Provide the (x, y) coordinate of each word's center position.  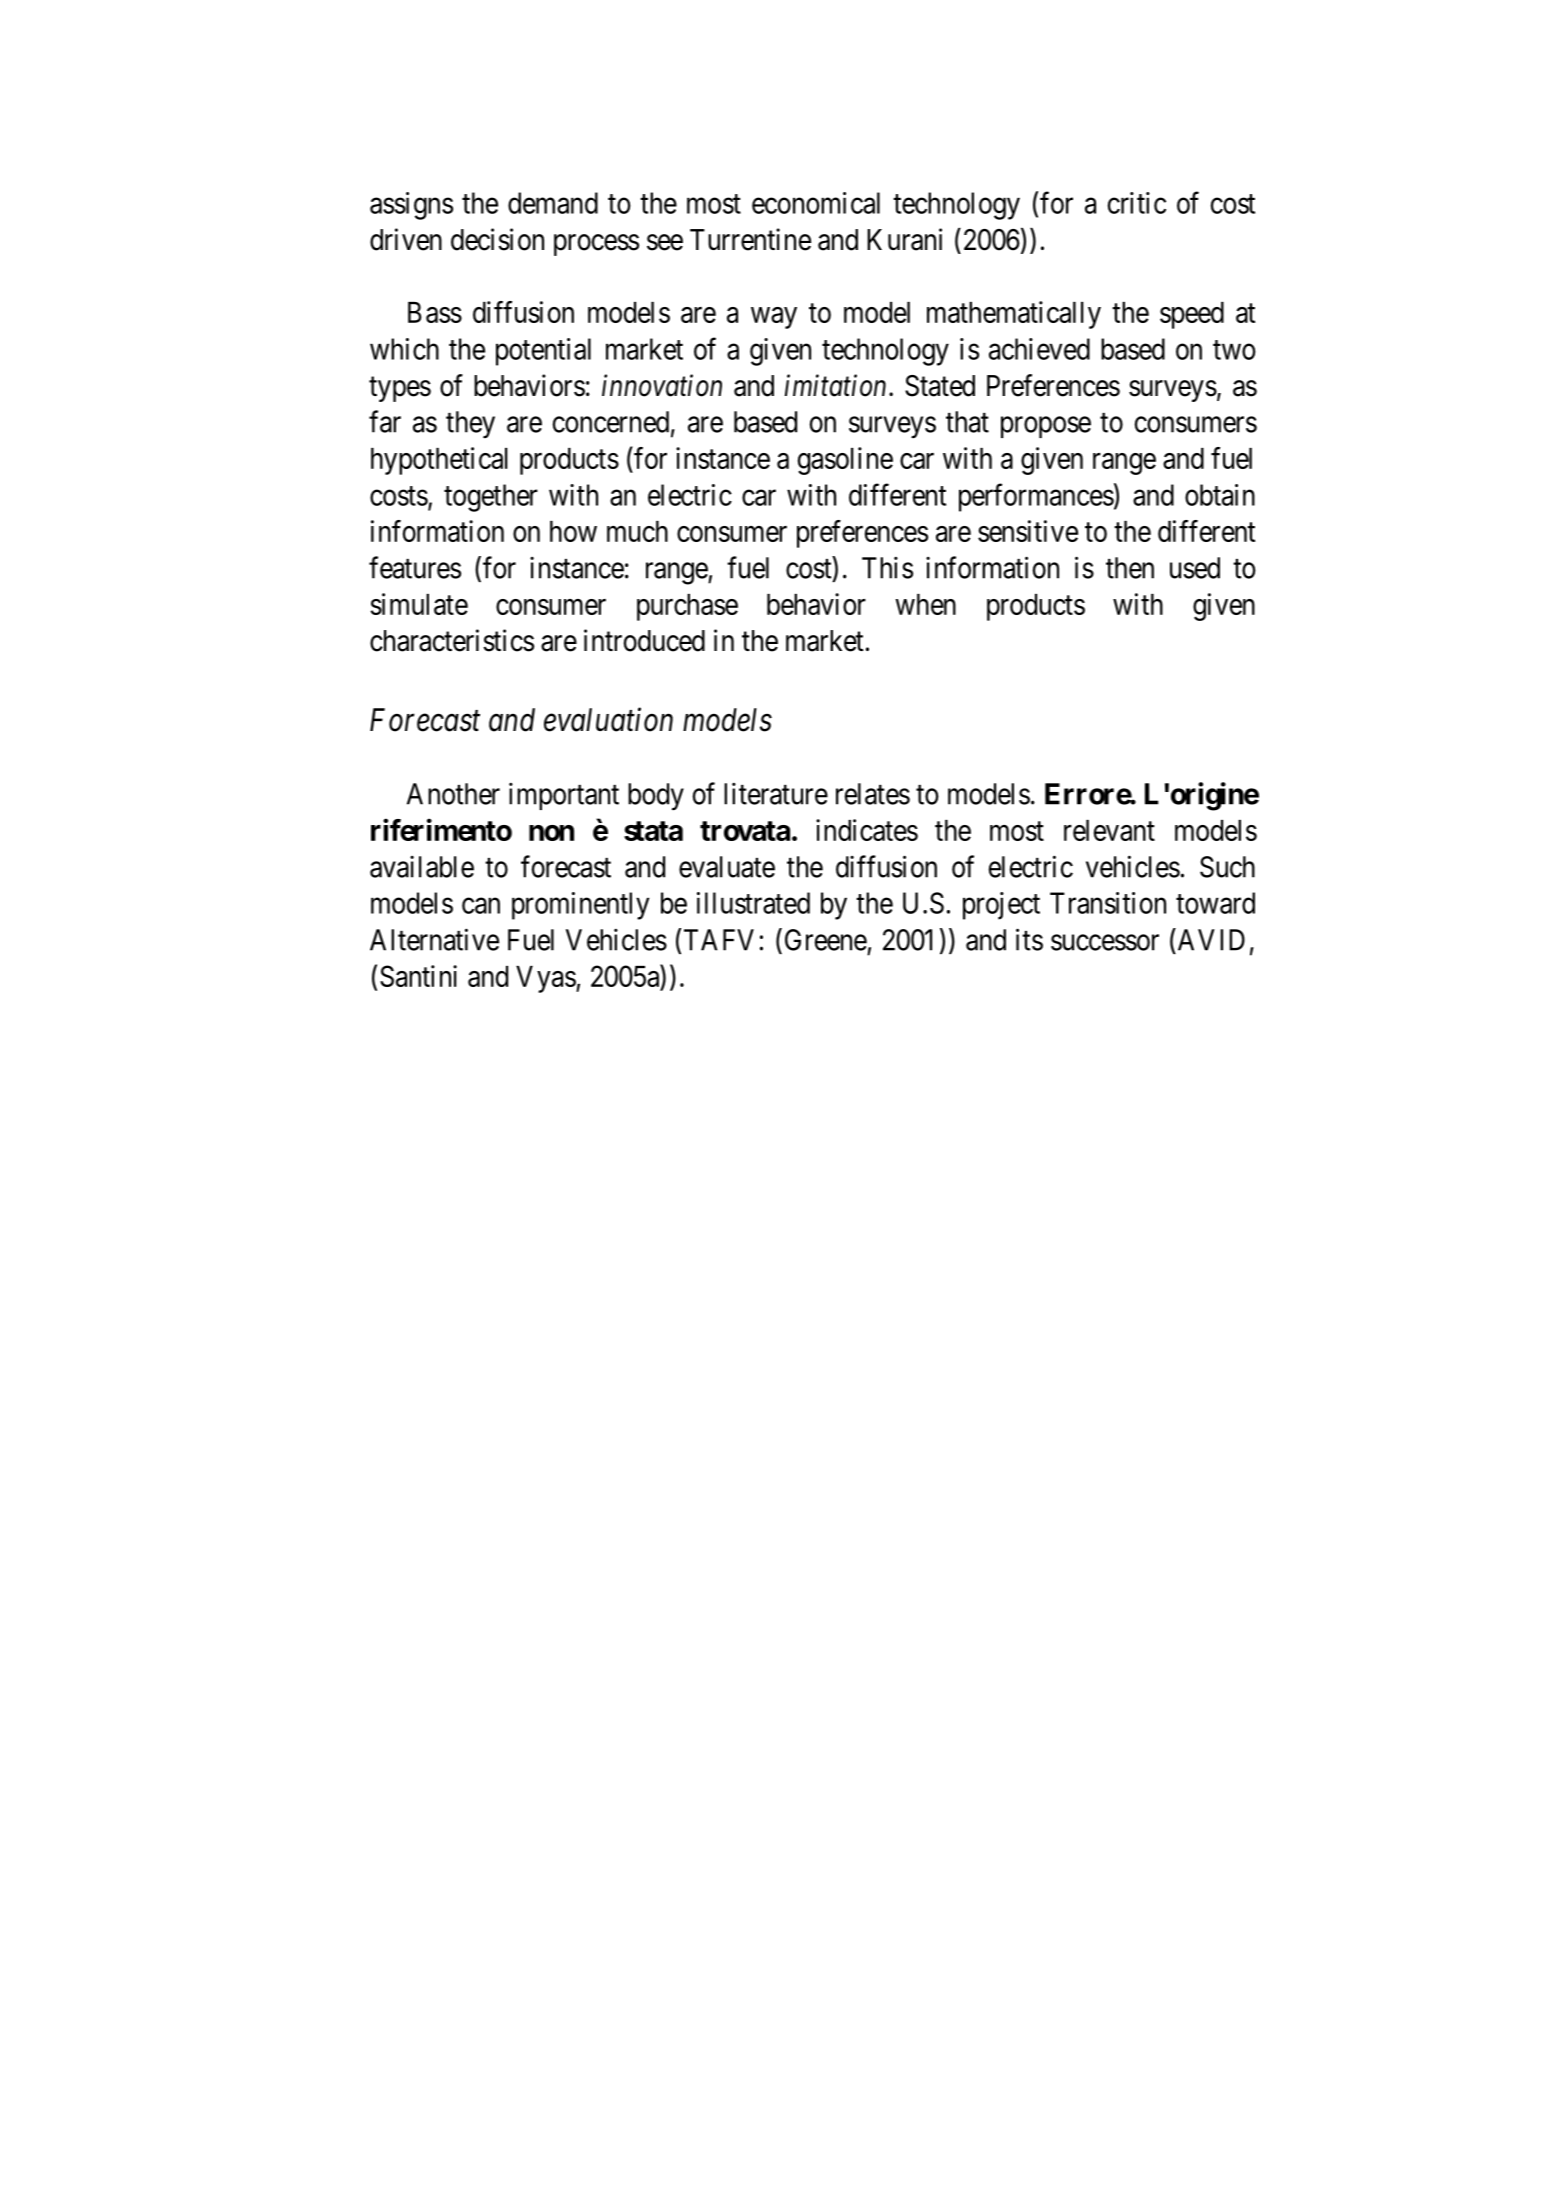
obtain (1220, 495)
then (1130, 568)
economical (816, 203)
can (481, 906)
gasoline (845, 461)
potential (543, 352)
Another (453, 794)
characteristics (452, 640)
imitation (835, 386)
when (925, 604)
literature (776, 794)
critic (1137, 203)
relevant (1109, 830)
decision (497, 239)
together (491, 498)
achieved (1039, 349)
